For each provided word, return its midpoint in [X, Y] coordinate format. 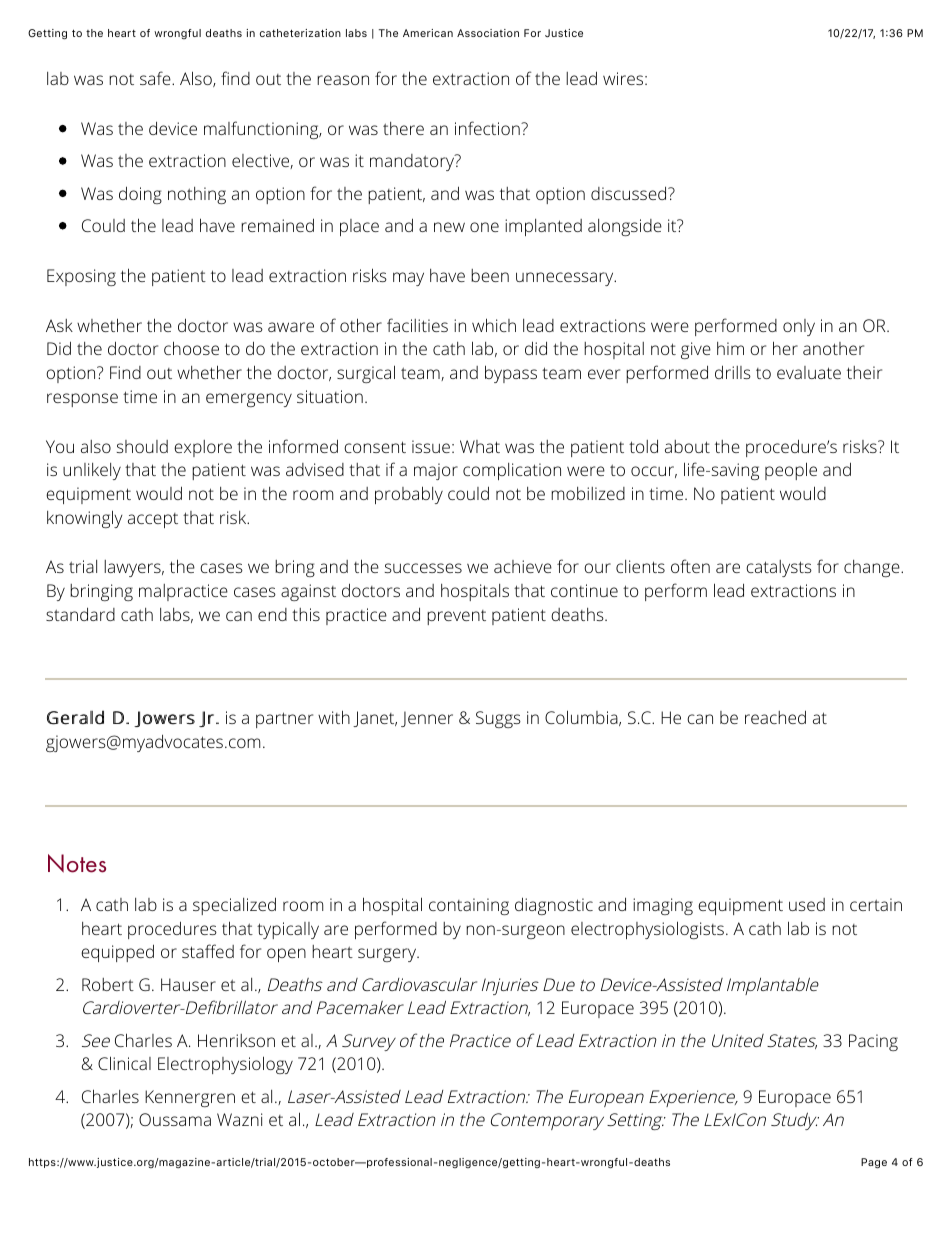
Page [874, 1163]
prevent [456, 617]
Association [488, 33]
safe [156, 78]
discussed [630, 193]
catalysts [779, 568]
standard [80, 614]
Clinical [124, 1063]
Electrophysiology [225, 1065]
